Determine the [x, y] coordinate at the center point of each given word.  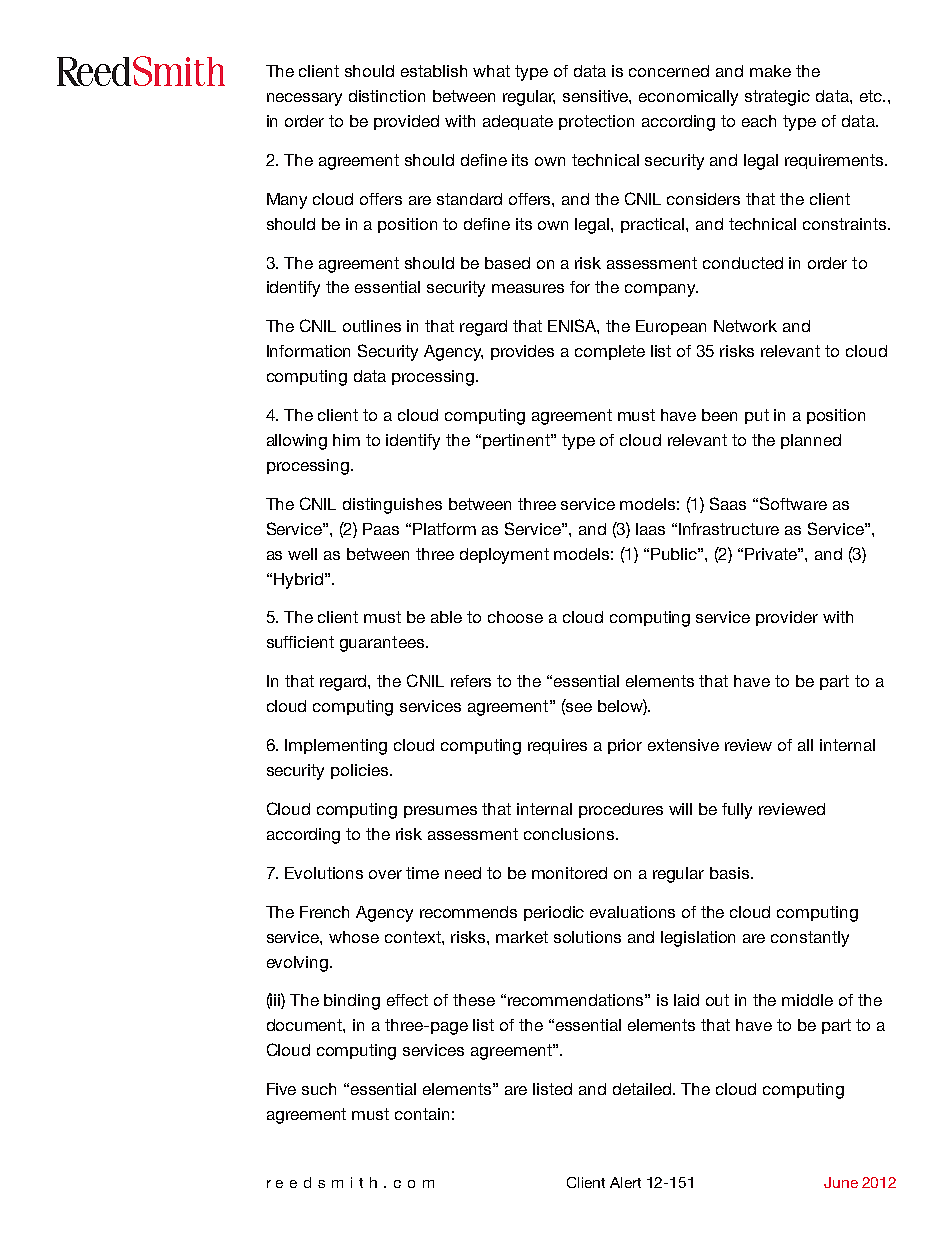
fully [737, 811]
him [346, 440]
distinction [387, 96]
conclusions [570, 834]
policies [361, 771]
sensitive [597, 97]
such [319, 1089]
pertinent [517, 441]
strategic [777, 98]
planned [811, 441]
